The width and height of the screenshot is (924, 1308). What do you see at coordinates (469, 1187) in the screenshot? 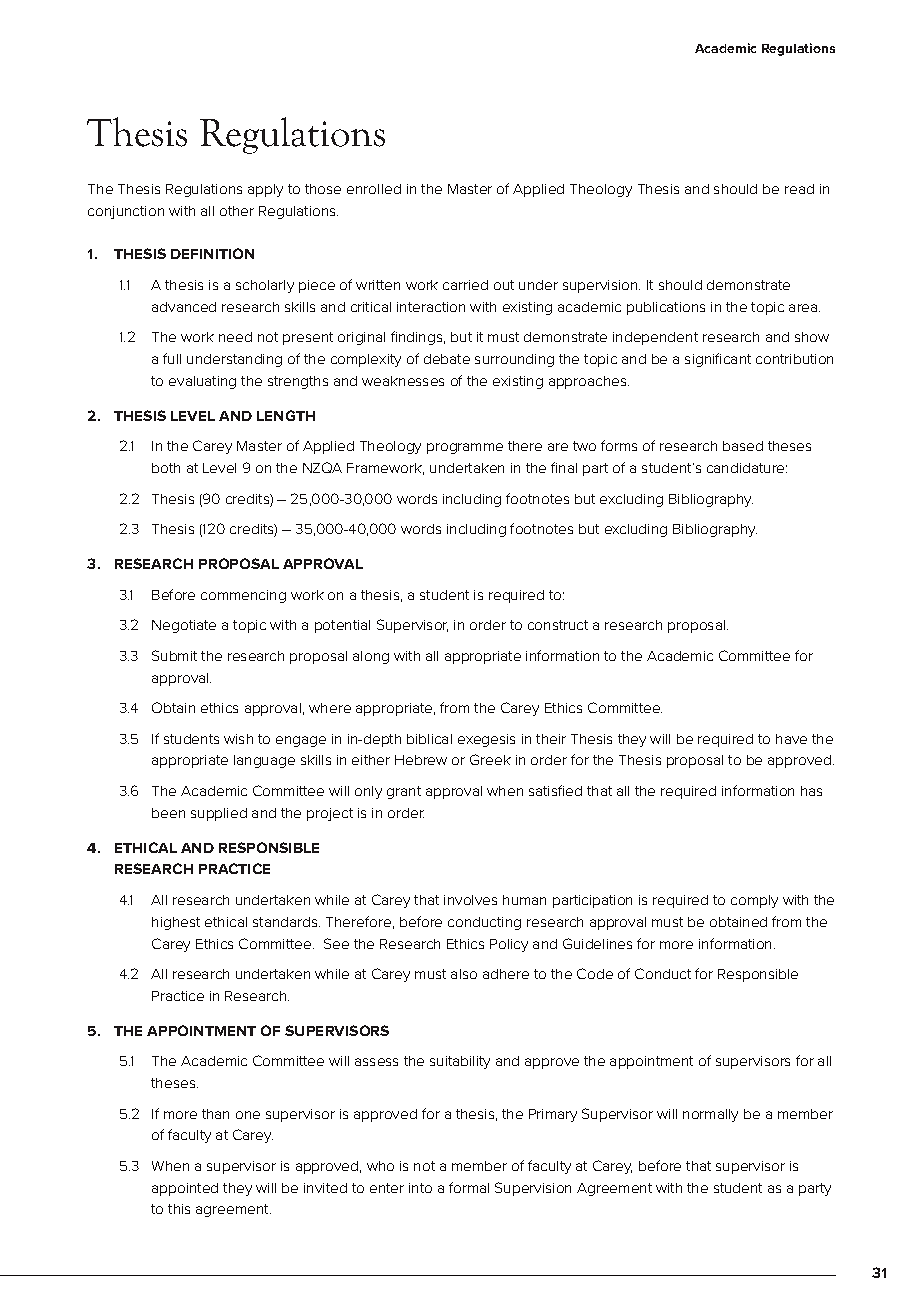
I see `formal` at bounding box center [469, 1187].
